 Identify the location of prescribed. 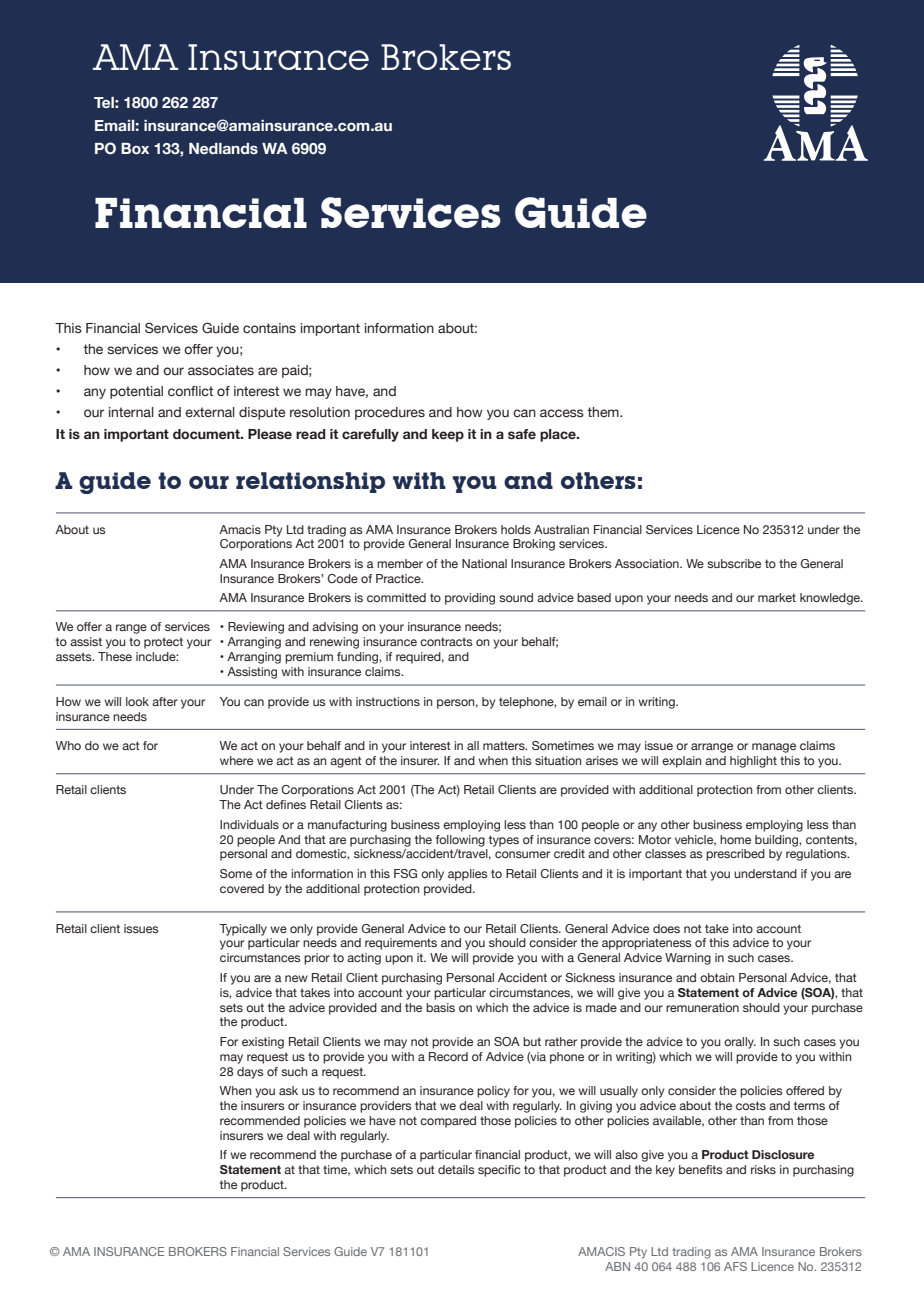
(735, 855).
